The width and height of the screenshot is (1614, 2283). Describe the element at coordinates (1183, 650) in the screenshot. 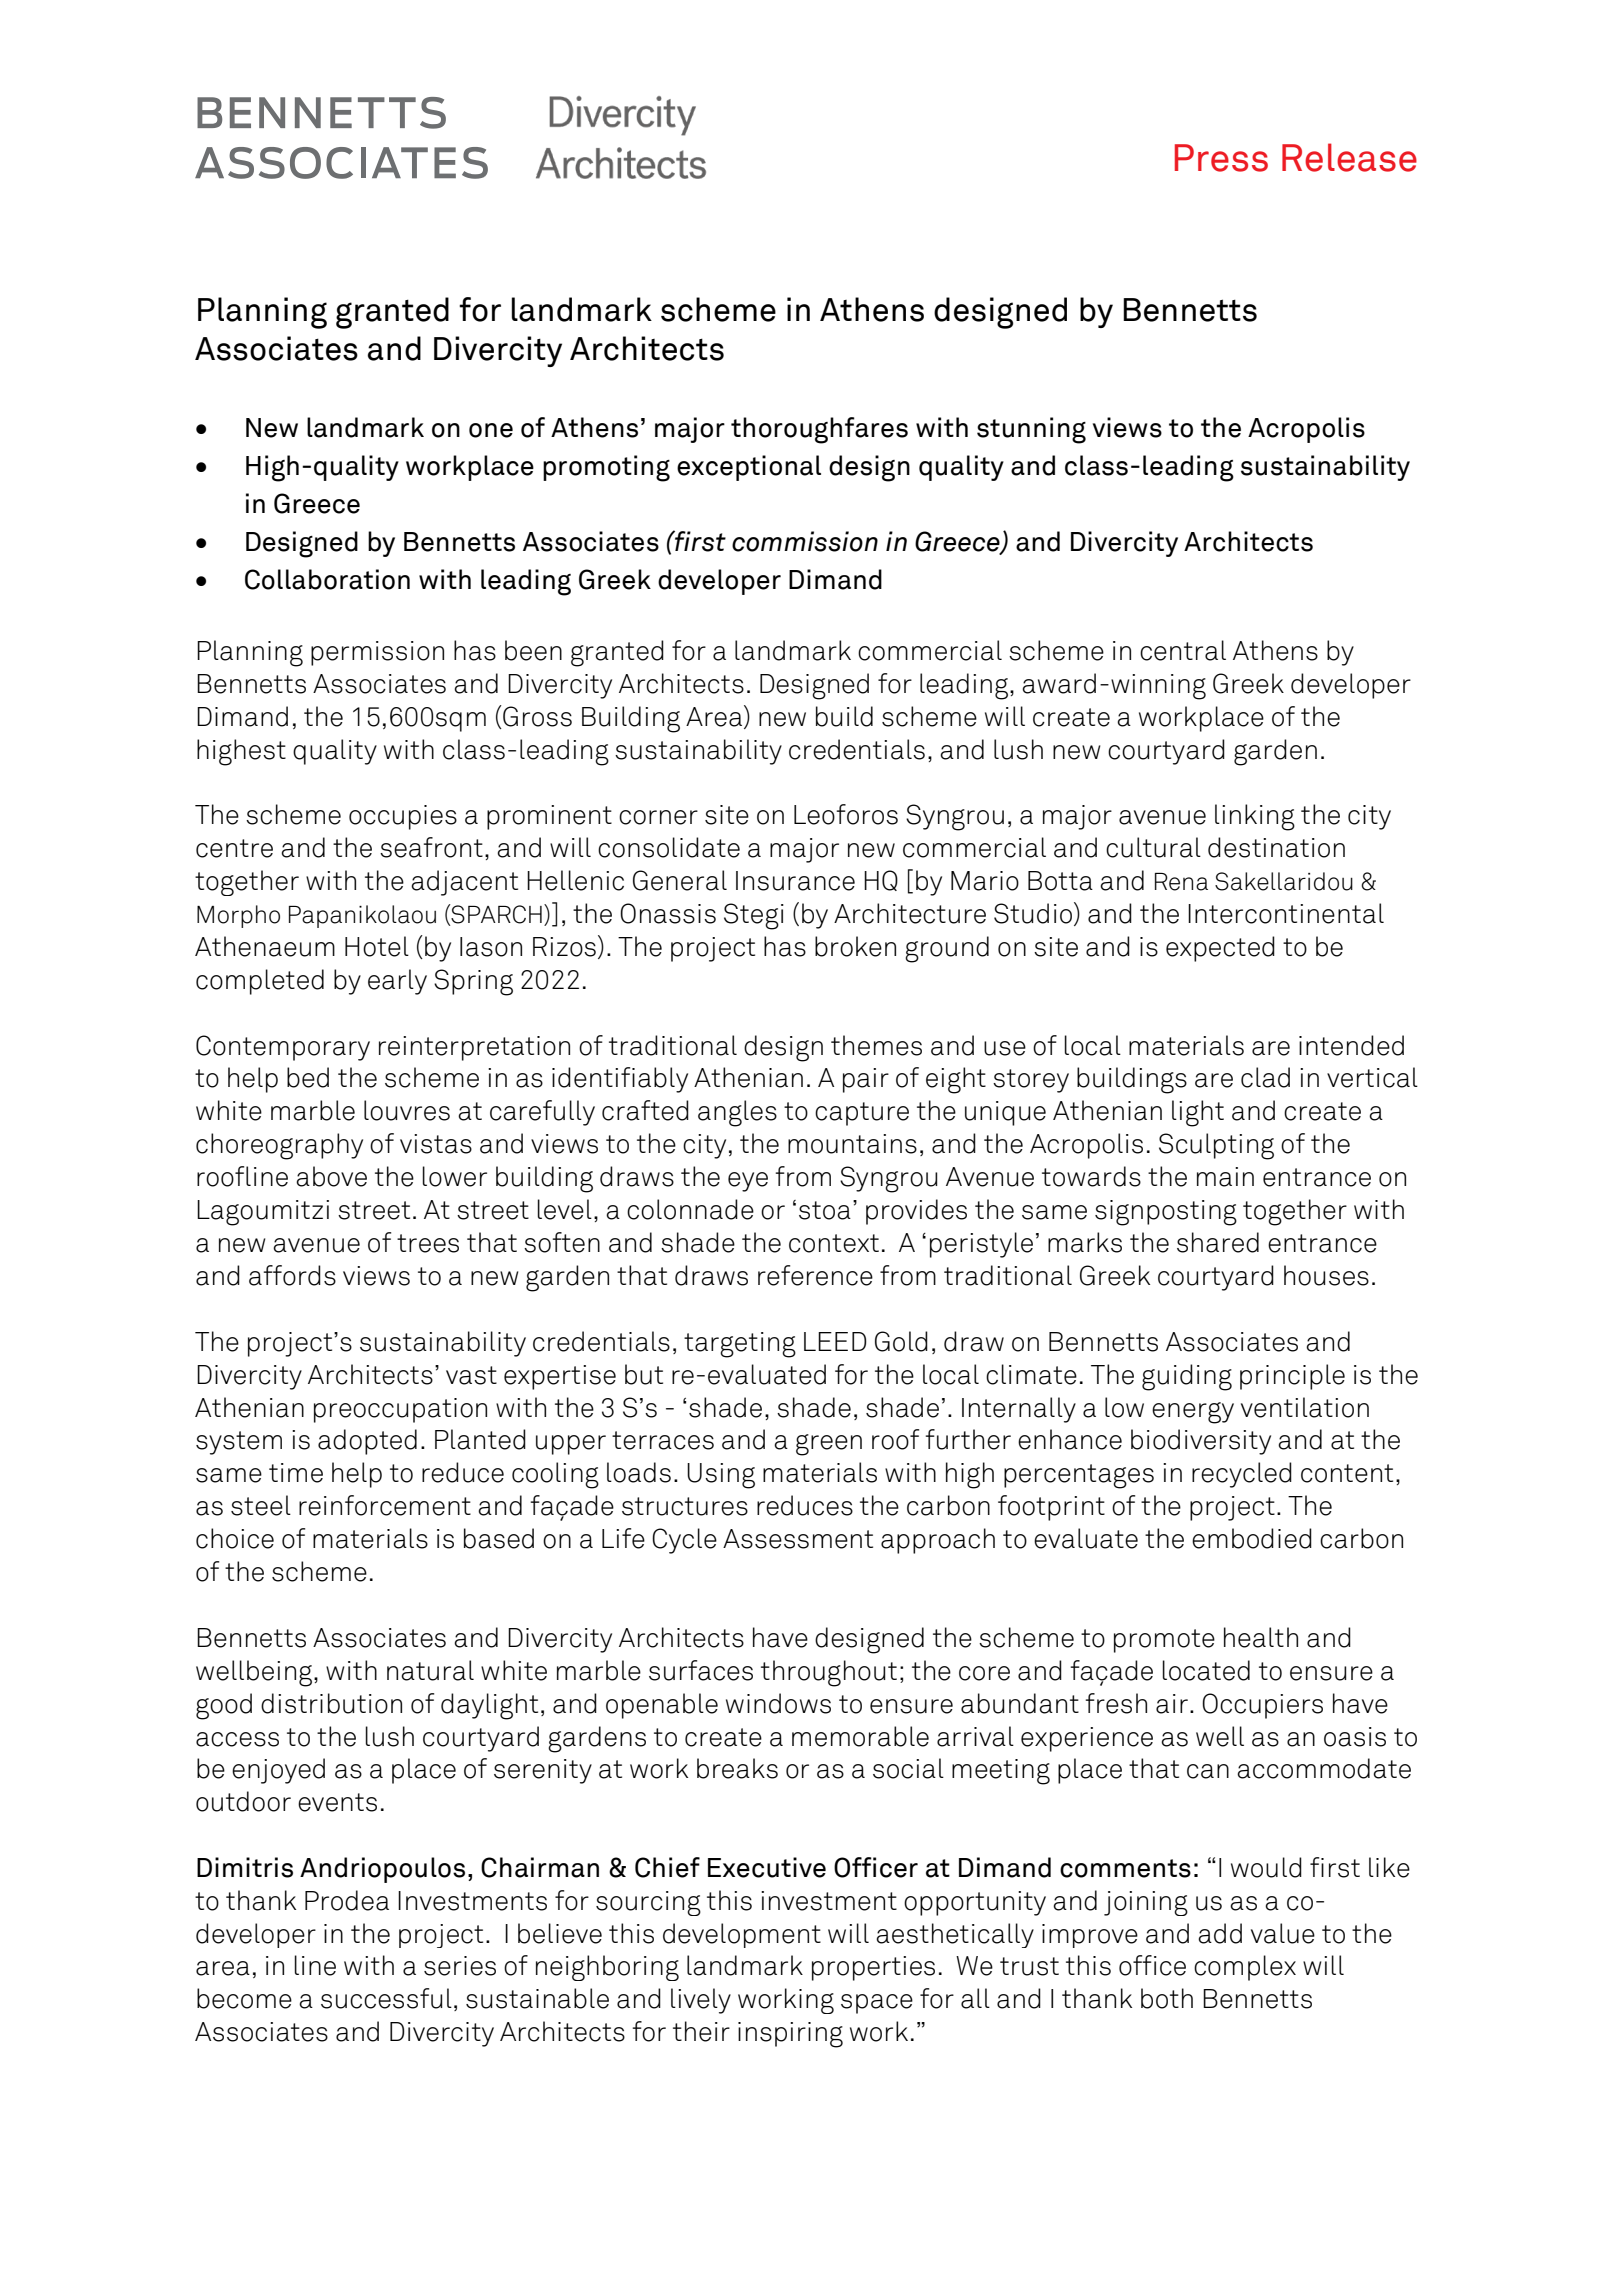

I see `central` at that location.
